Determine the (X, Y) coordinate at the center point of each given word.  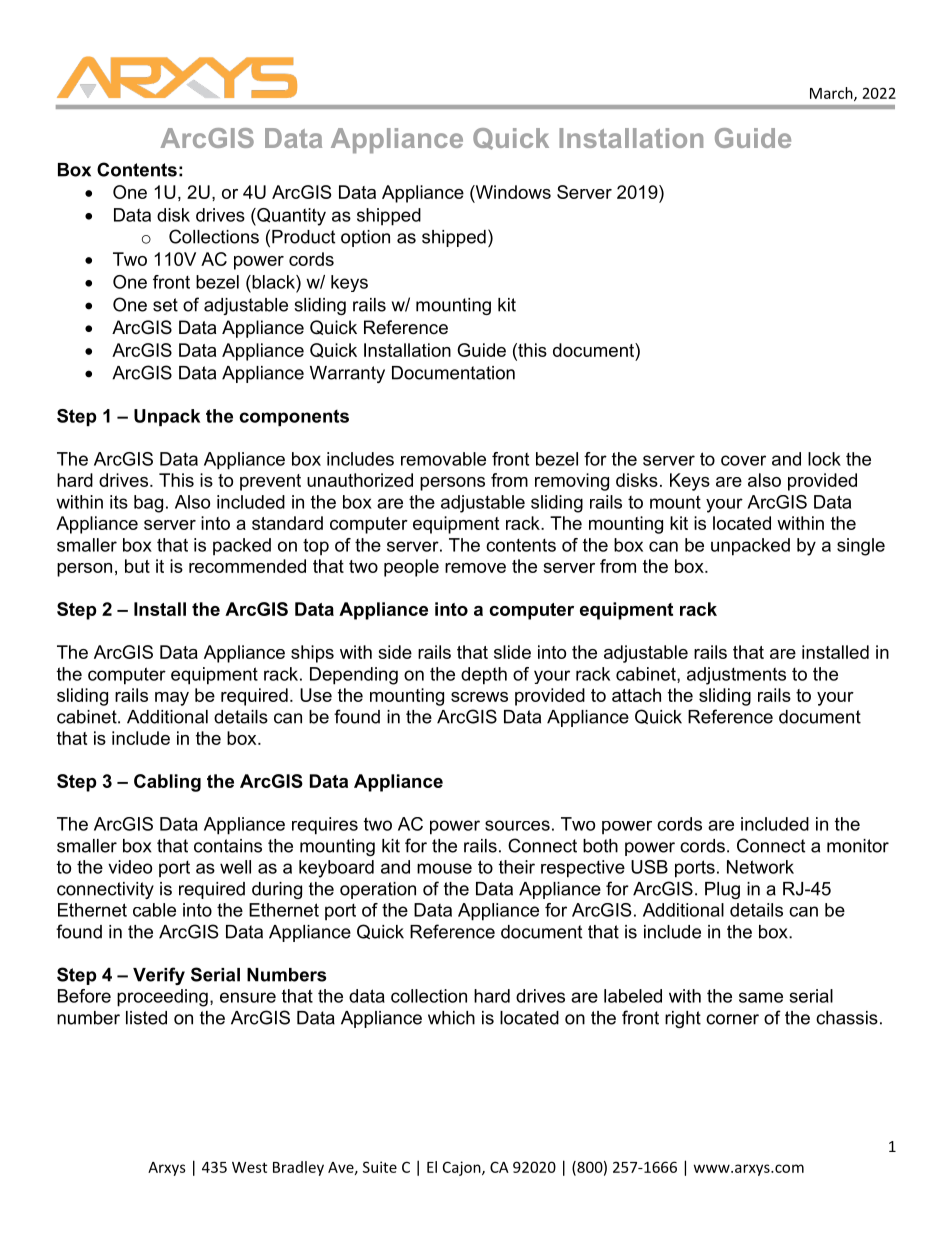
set (165, 305)
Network (760, 867)
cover (743, 460)
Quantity (290, 217)
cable (154, 910)
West (249, 1167)
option (365, 238)
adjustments (736, 676)
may (172, 699)
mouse (444, 868)
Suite (380, 1167)
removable (443, 459)
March (832, 94)
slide (512, 652)
